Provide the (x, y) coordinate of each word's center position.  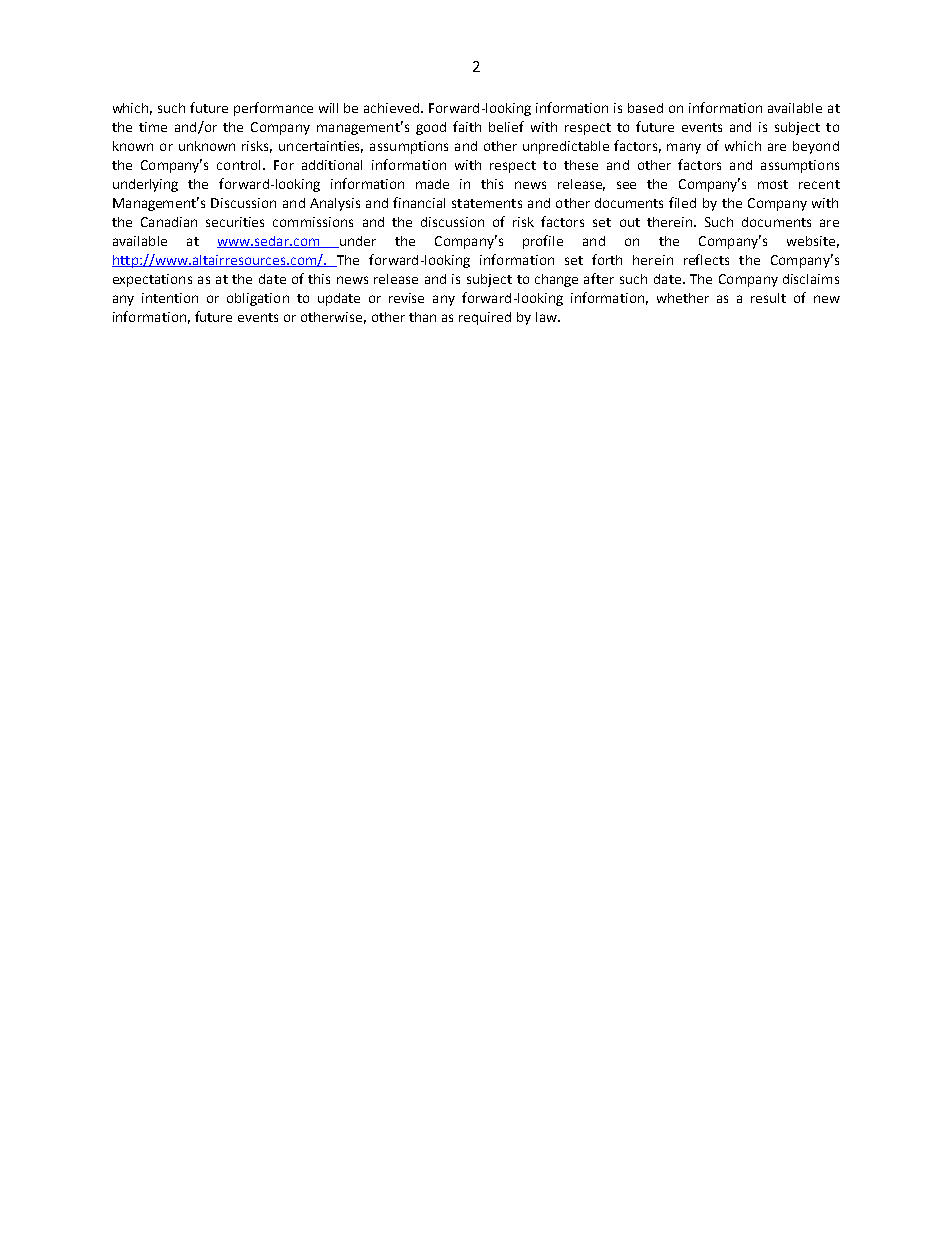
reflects (706, 259)
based (645, 108)
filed (682, 202)
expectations (152, 280)
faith (467, 126)
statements (487, 203)
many (684, 148)
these (581, 165)
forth (607, 259)
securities (235, 222)
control (240, 165)
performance (273, 109)
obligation (258, 299)
